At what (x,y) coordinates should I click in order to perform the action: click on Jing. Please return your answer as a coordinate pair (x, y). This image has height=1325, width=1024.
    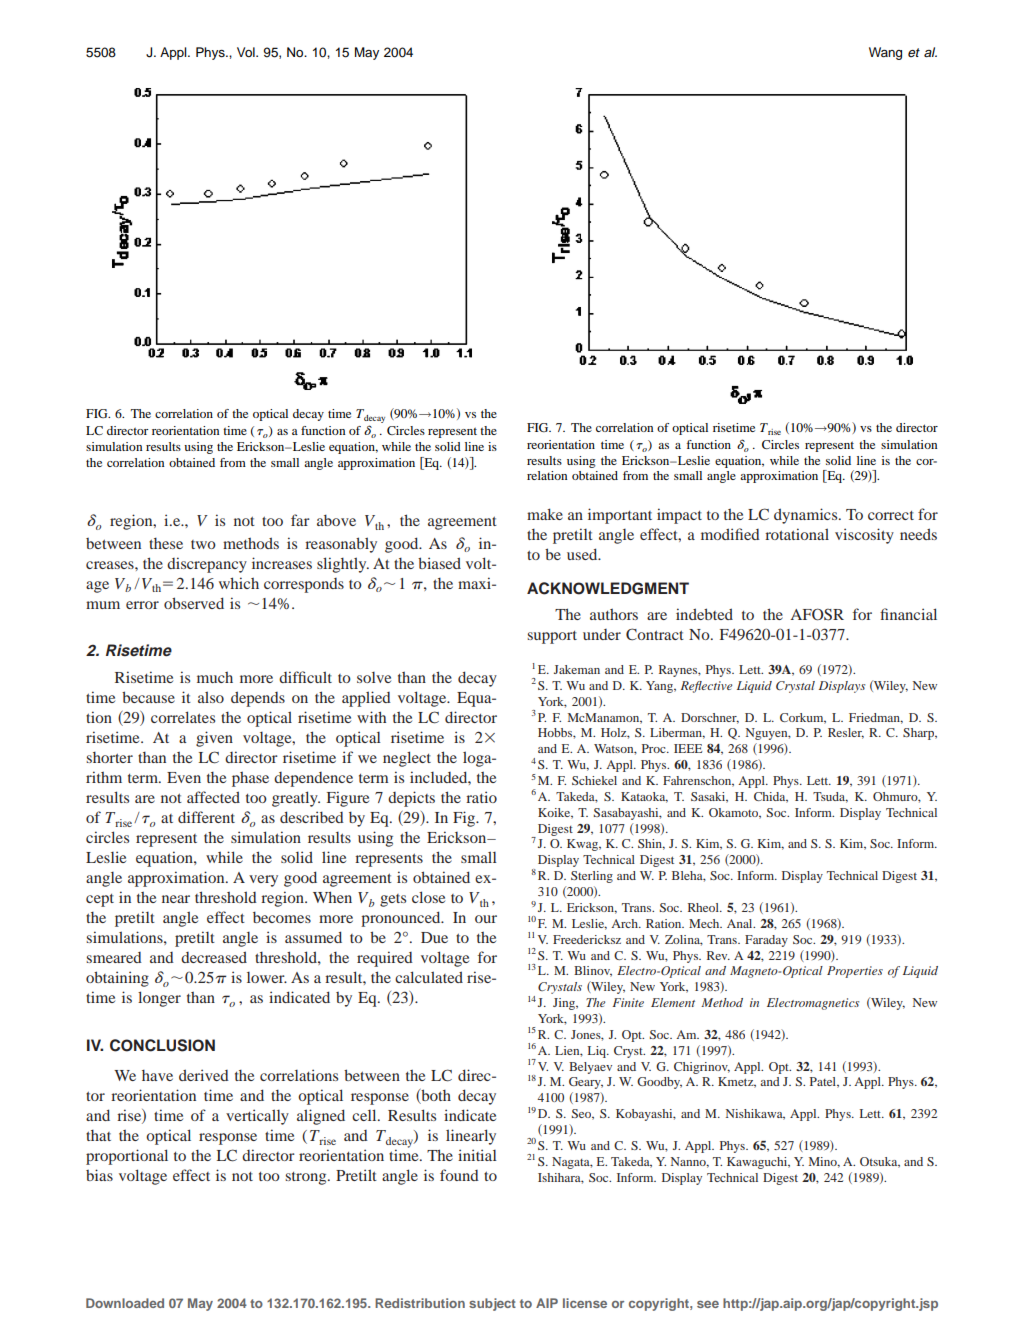
    Looking at the image, I should click on (565, 1004).
